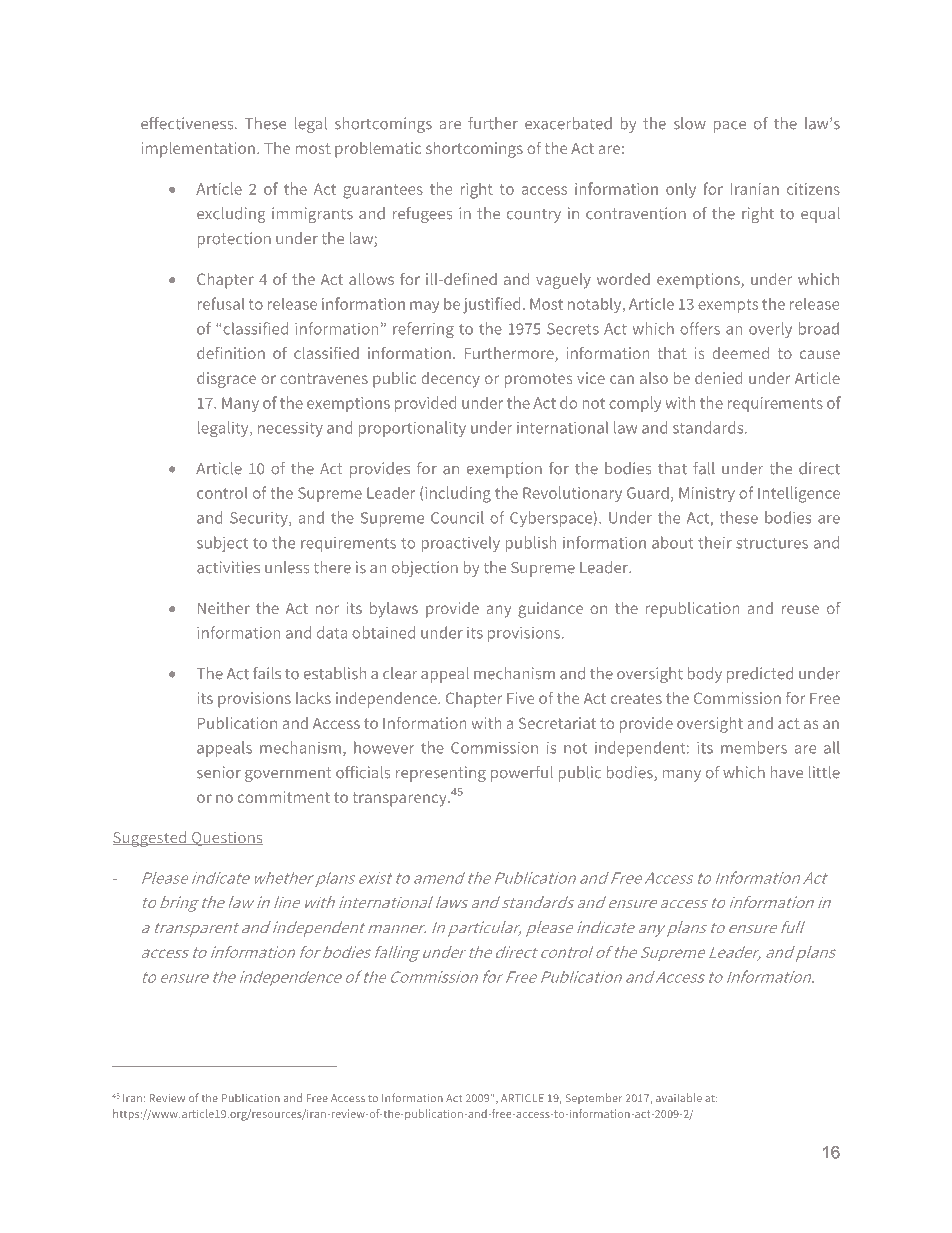 This document has width=952, height=1233. I want to click on Suggested, so click(151, 839).
